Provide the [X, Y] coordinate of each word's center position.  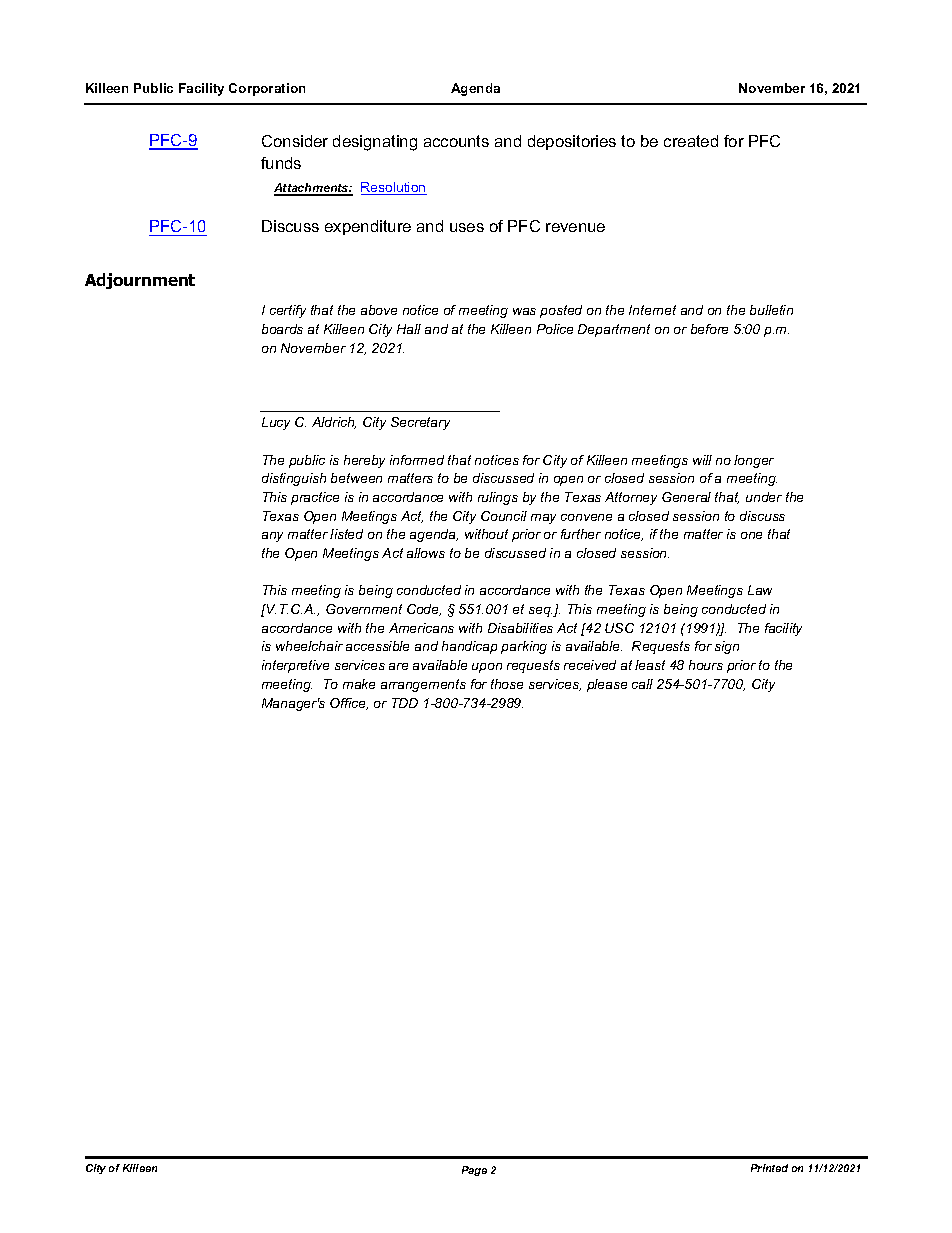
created [691, 141]
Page [474, 1171]
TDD [405, 703]
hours [706, 665]
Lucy [276, 423]
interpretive [295, 666]
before [709, 329]
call [642, 684]
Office [349, 704]
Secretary [420, 423]
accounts [456, 141]
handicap [469, 647]
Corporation [267, 89]
